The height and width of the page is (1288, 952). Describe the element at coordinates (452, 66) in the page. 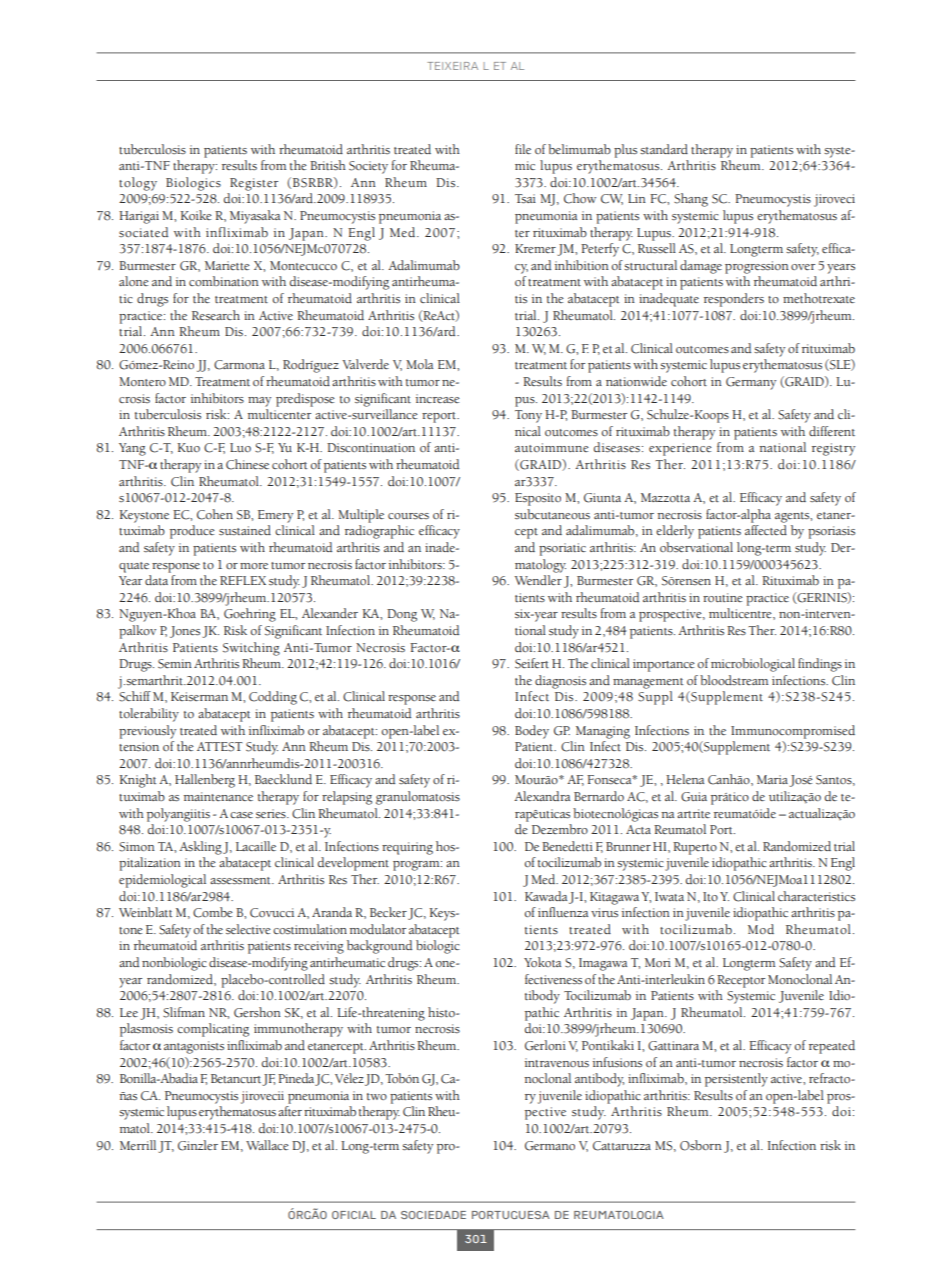

I see `teixeira` at that location.
